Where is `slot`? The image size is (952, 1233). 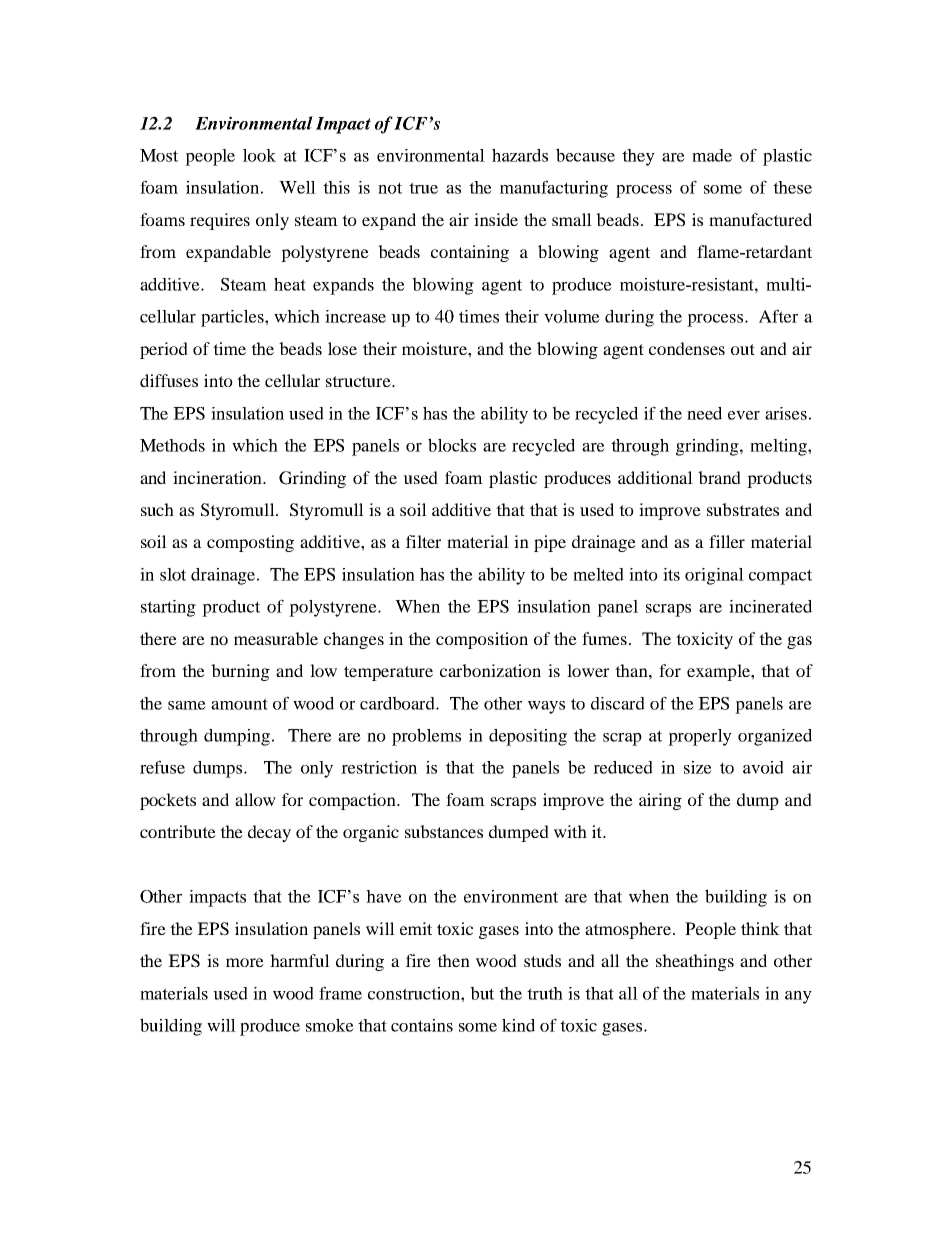
slot is located at coordinates (173, 574).
